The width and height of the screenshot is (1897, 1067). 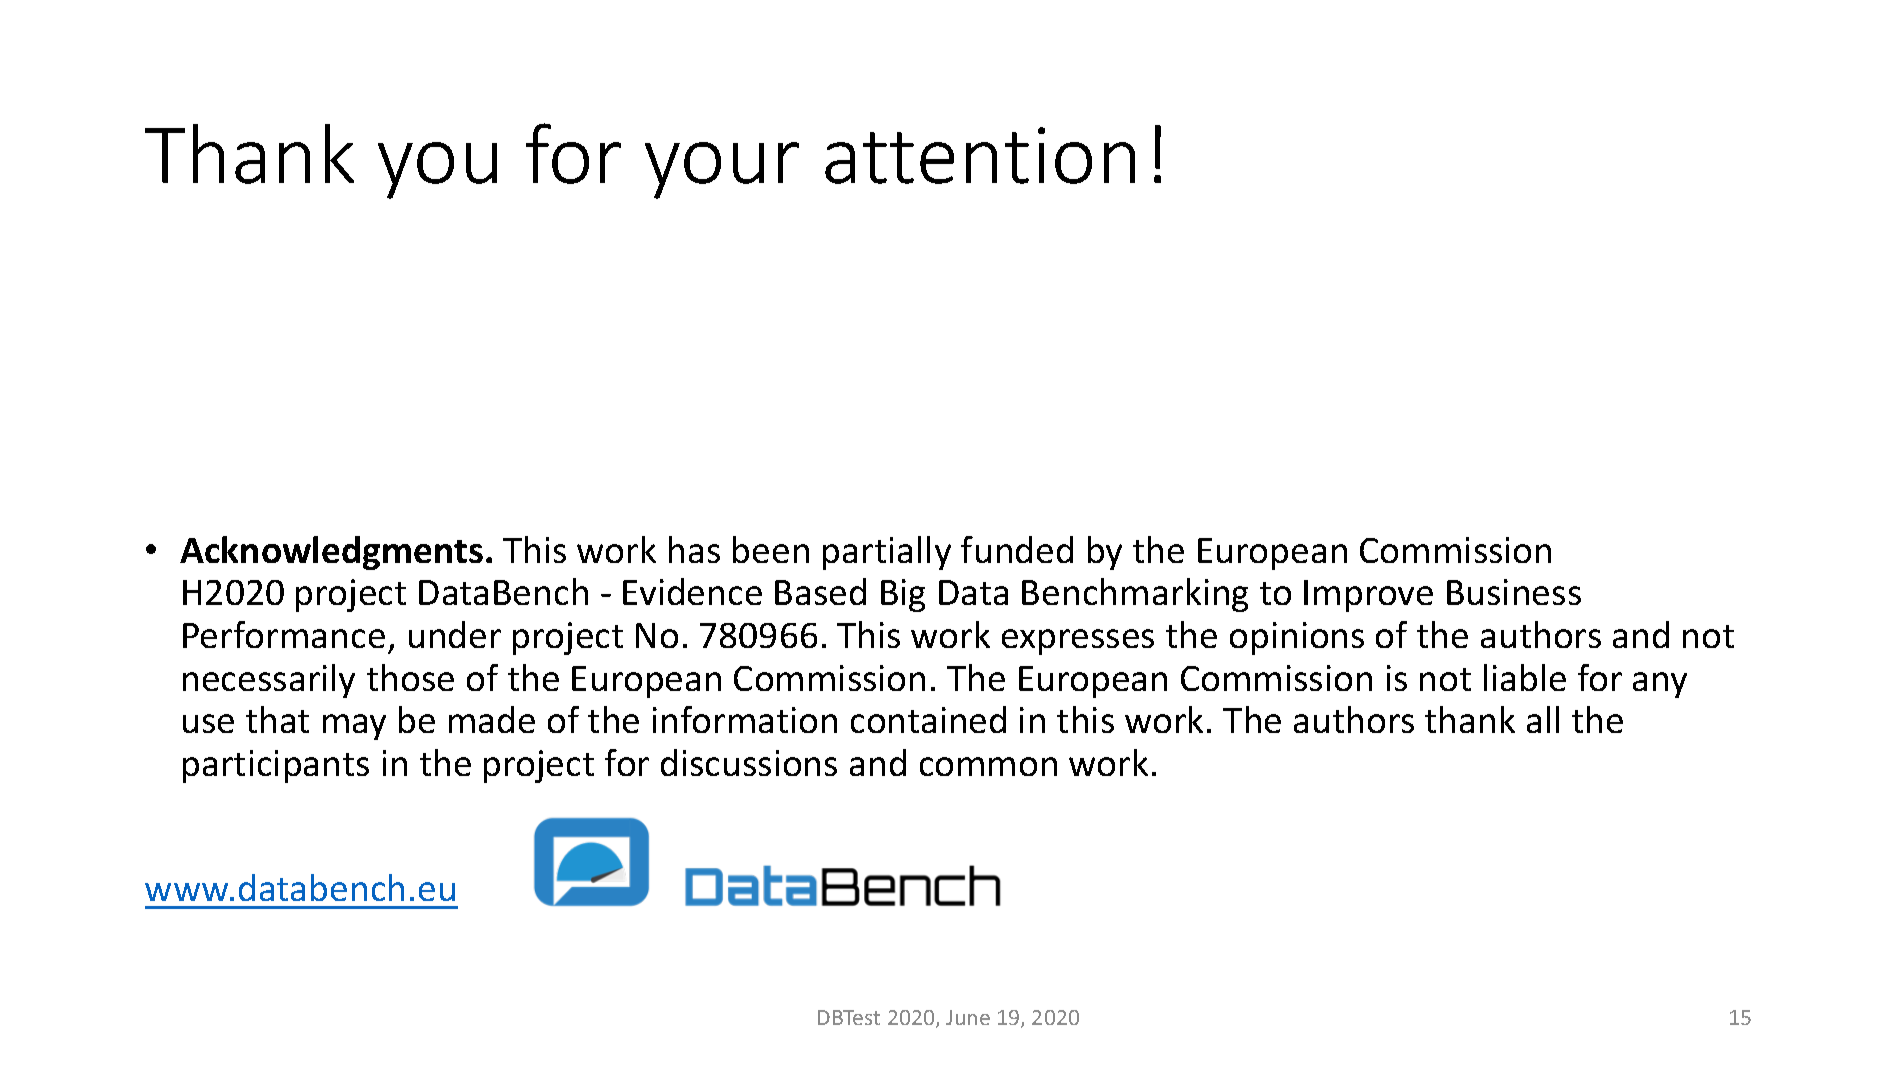 What do you see at coordinates (354, 727) in the screenshot?
I see `may` at bounding box center [354, 727].
